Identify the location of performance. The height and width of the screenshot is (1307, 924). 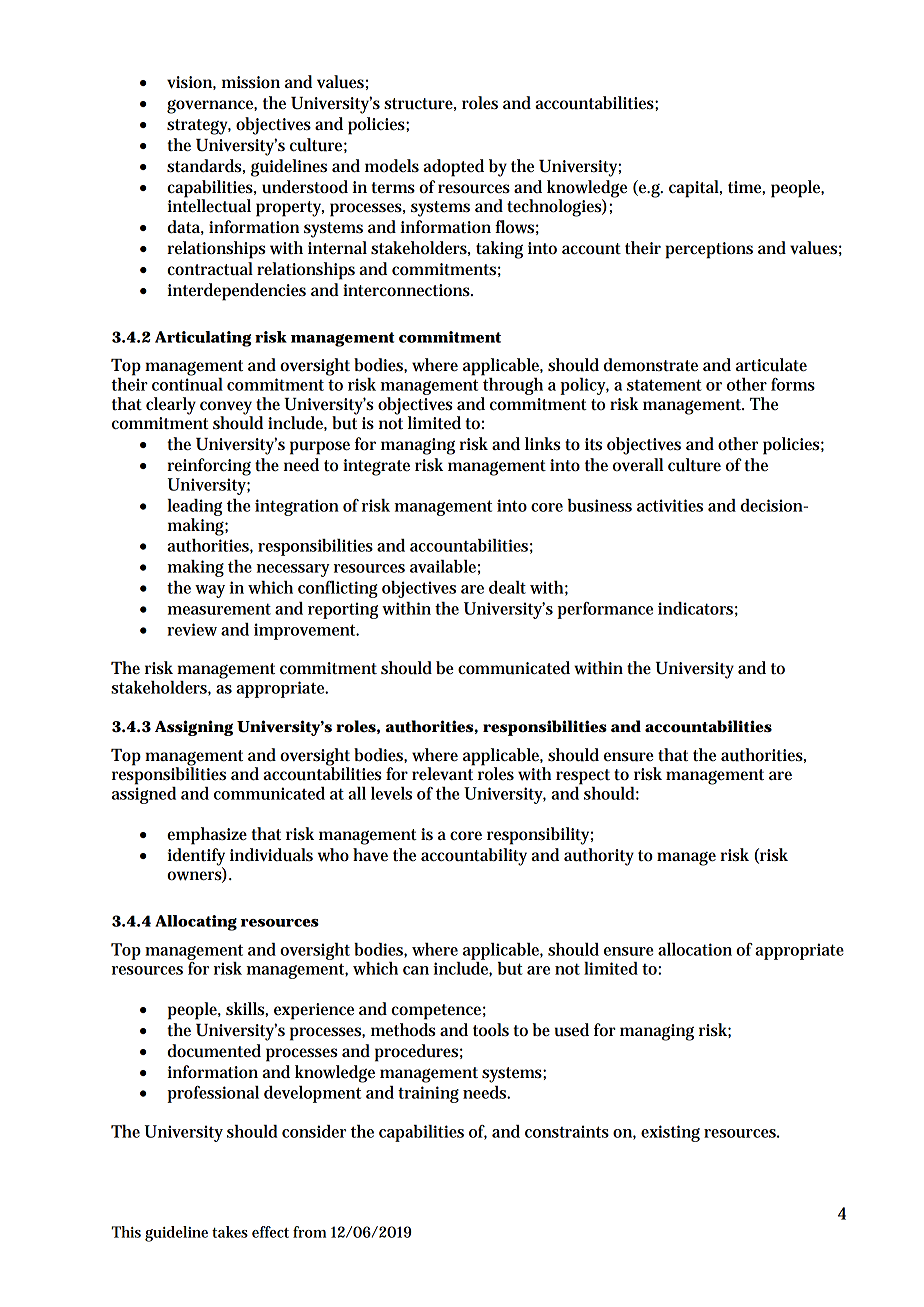
(605, 610).
